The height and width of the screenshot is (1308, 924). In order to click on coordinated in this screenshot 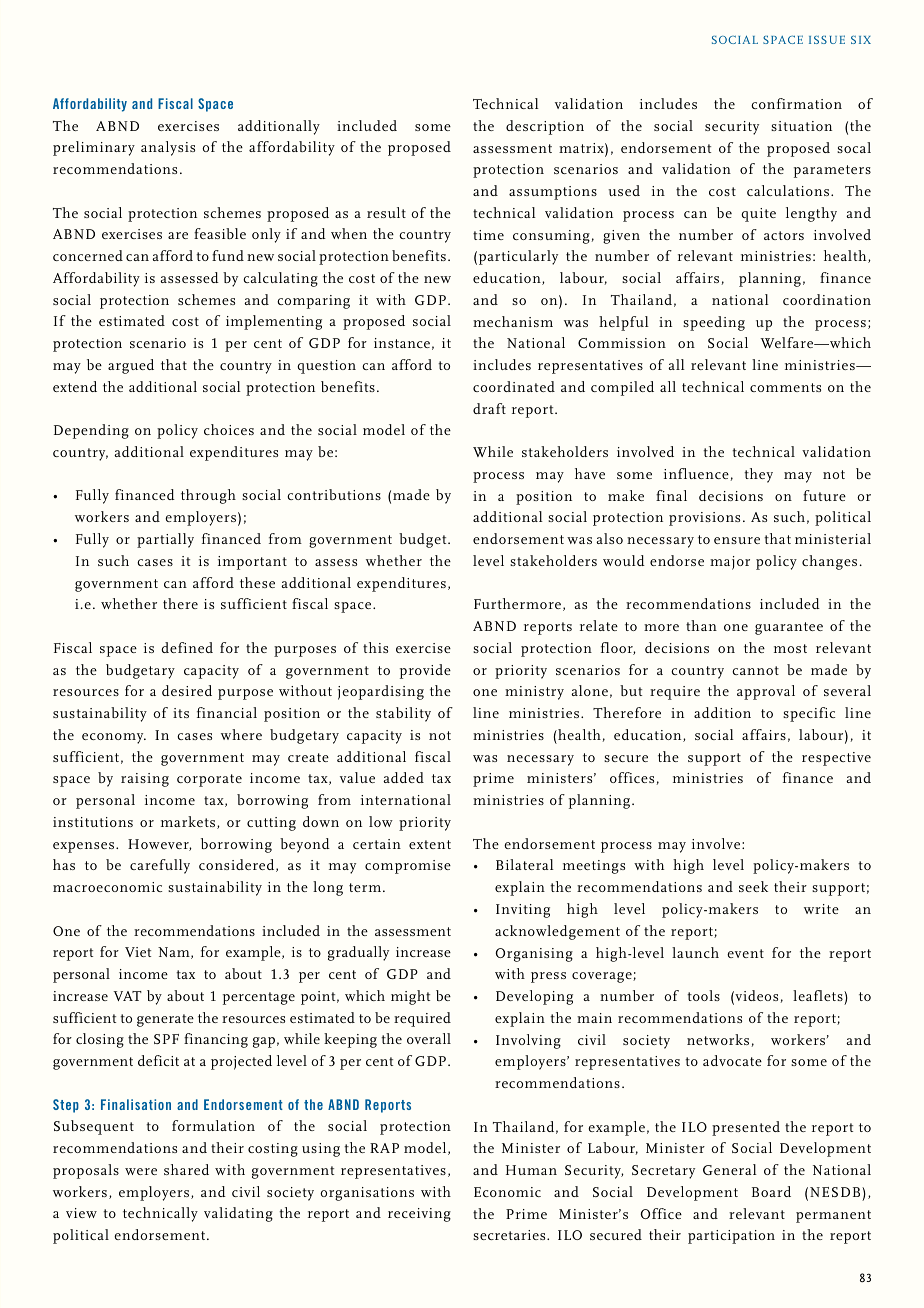, I will do `click(514, 386)`.
